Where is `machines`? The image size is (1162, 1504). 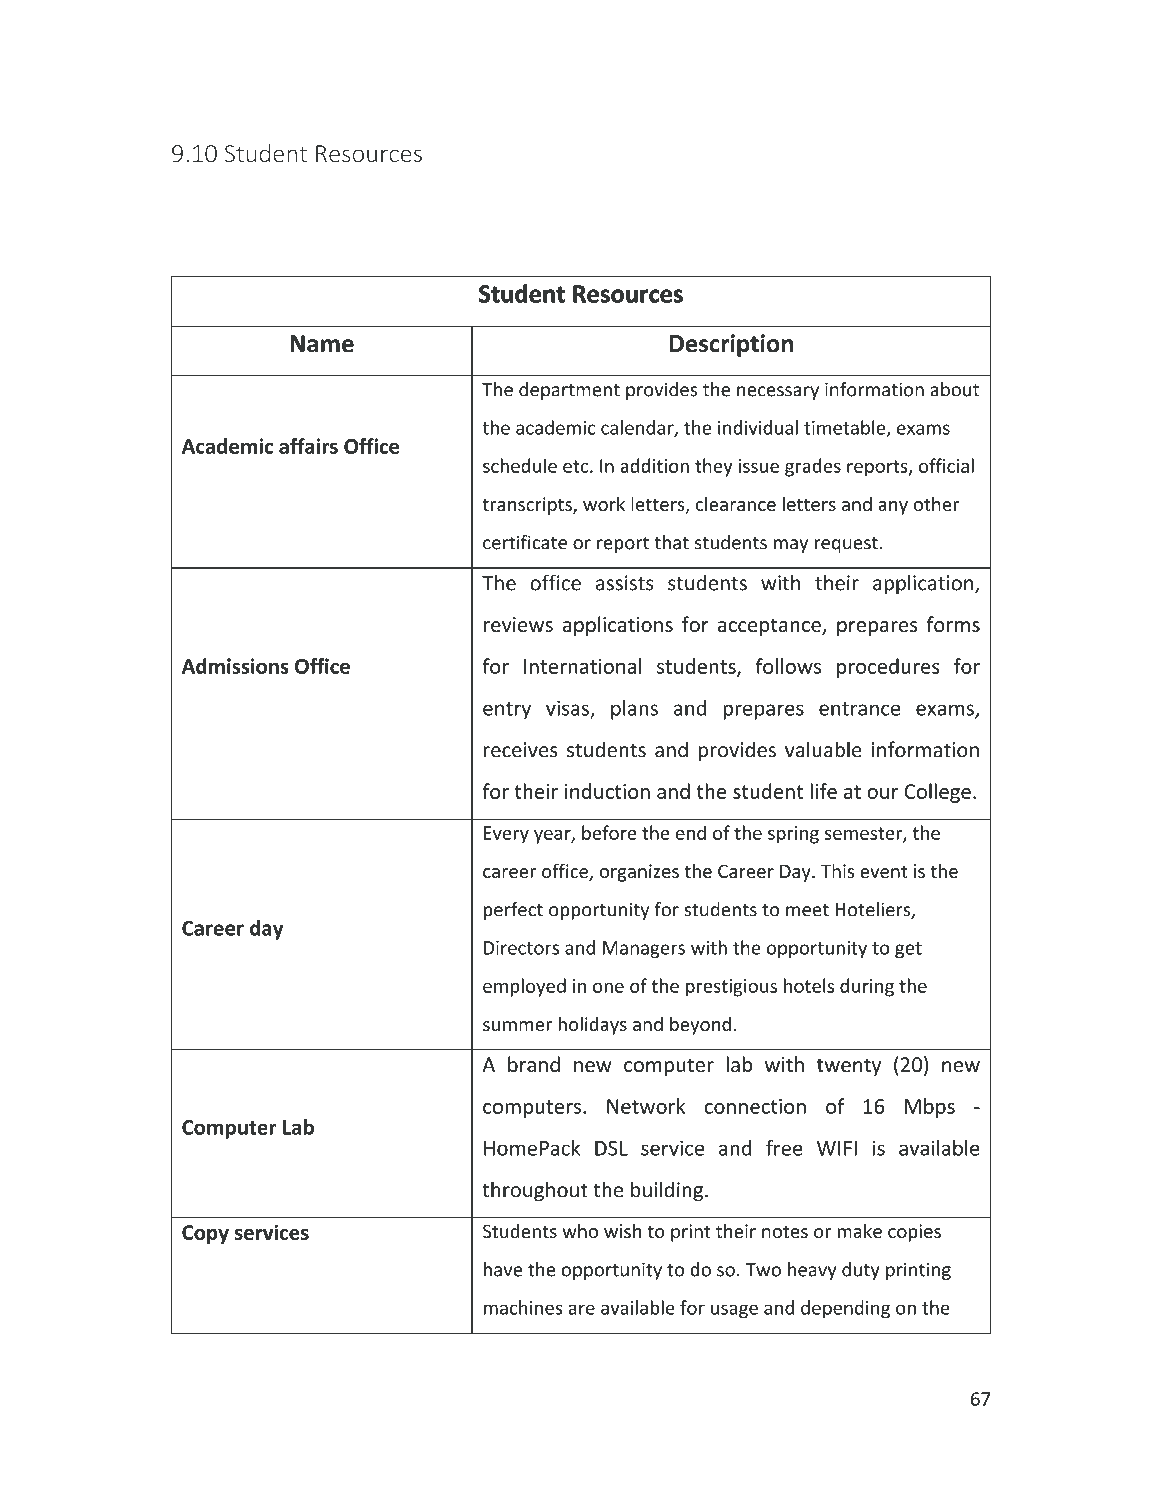
machines is located at coordinates (523, 1307).
